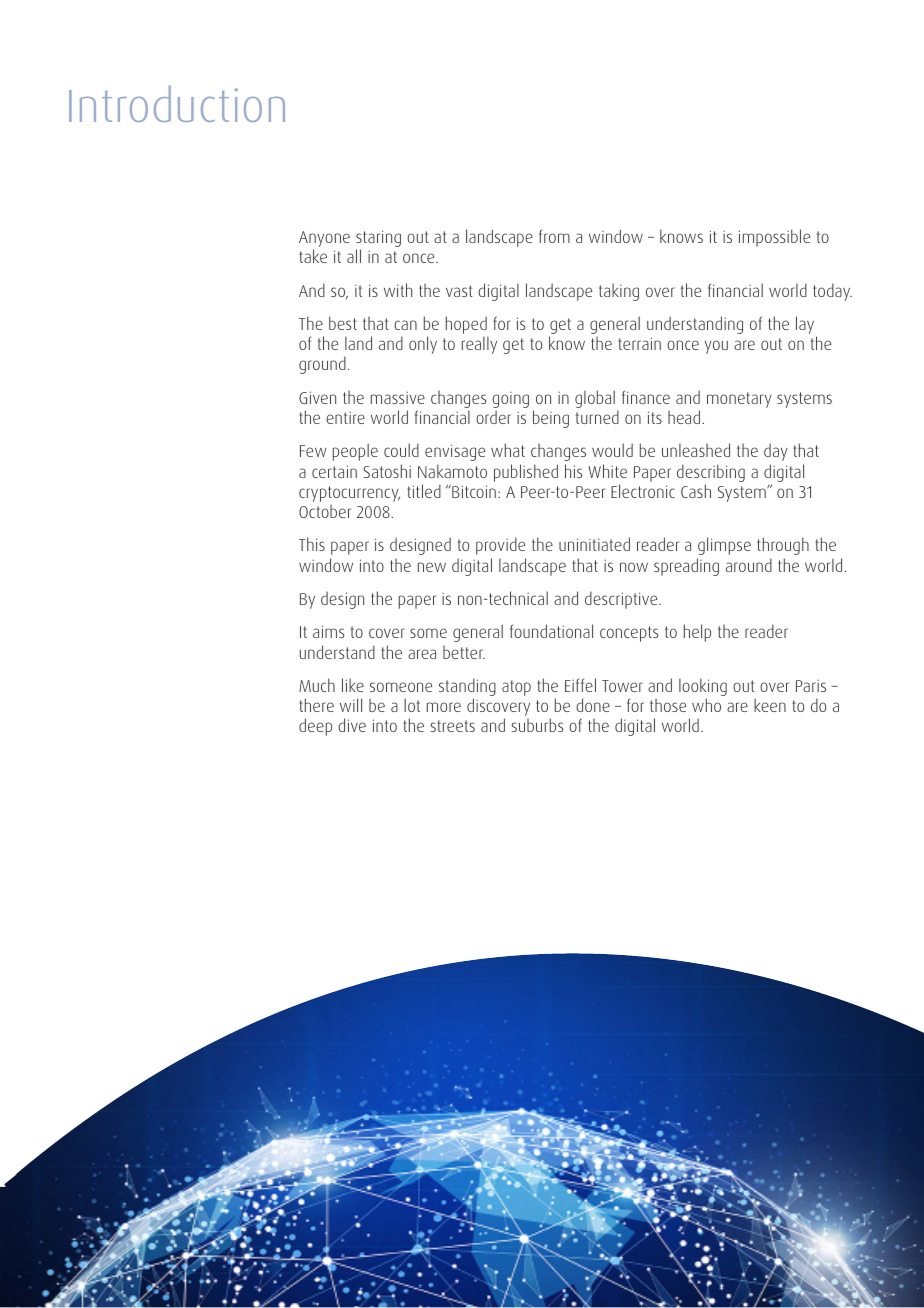 The width and height of the screenshot is (924, 1308). What do you see at coordinates (325, 511) in the screenshot?
I see `October` at bounding box center [325, 511].
